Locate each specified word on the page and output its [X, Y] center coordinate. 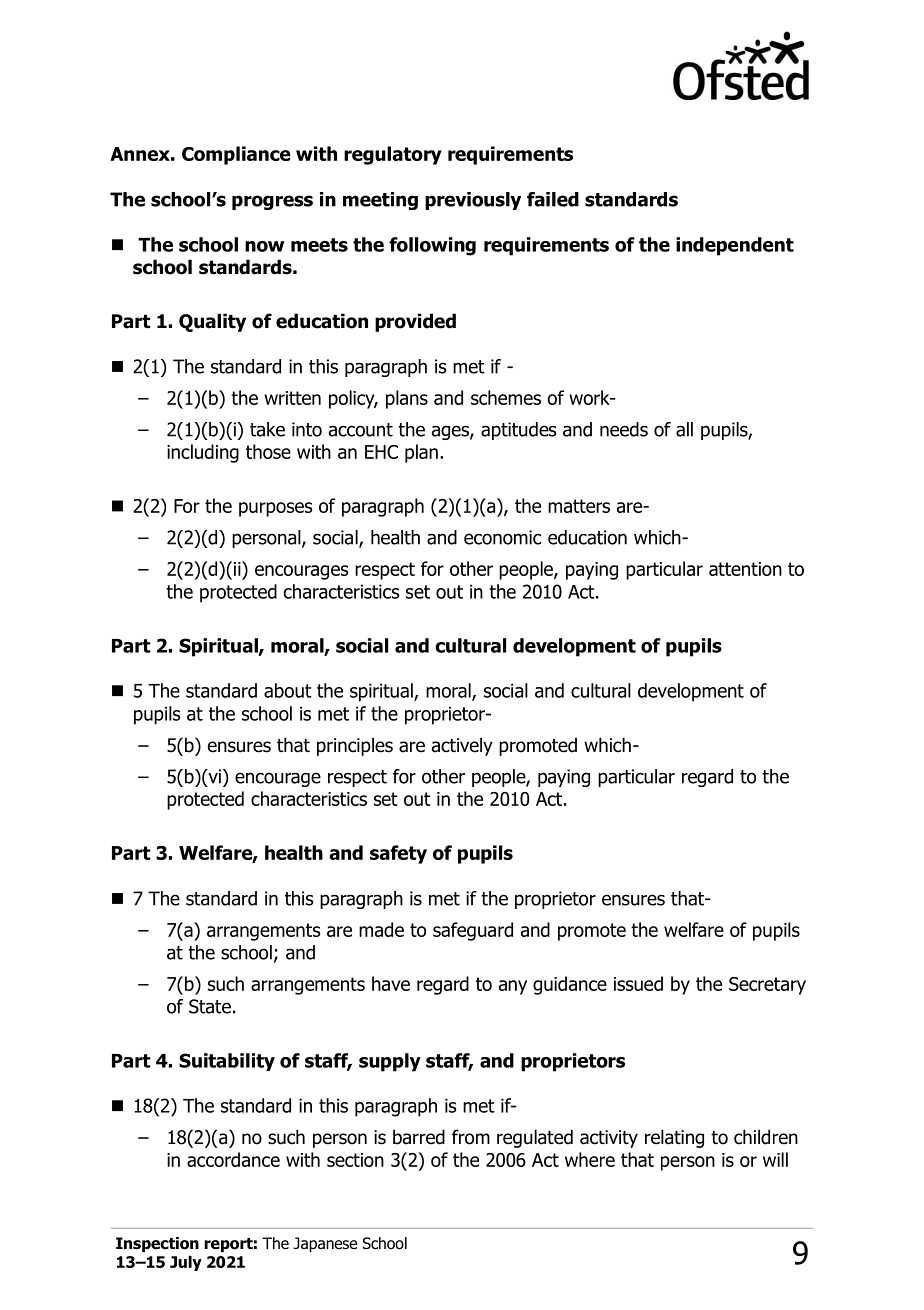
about [288, 690]
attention [745, 569]
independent [735, 246]
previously [473, 201]
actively [462, 746]
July [186, 1263]
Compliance [236, 155]
